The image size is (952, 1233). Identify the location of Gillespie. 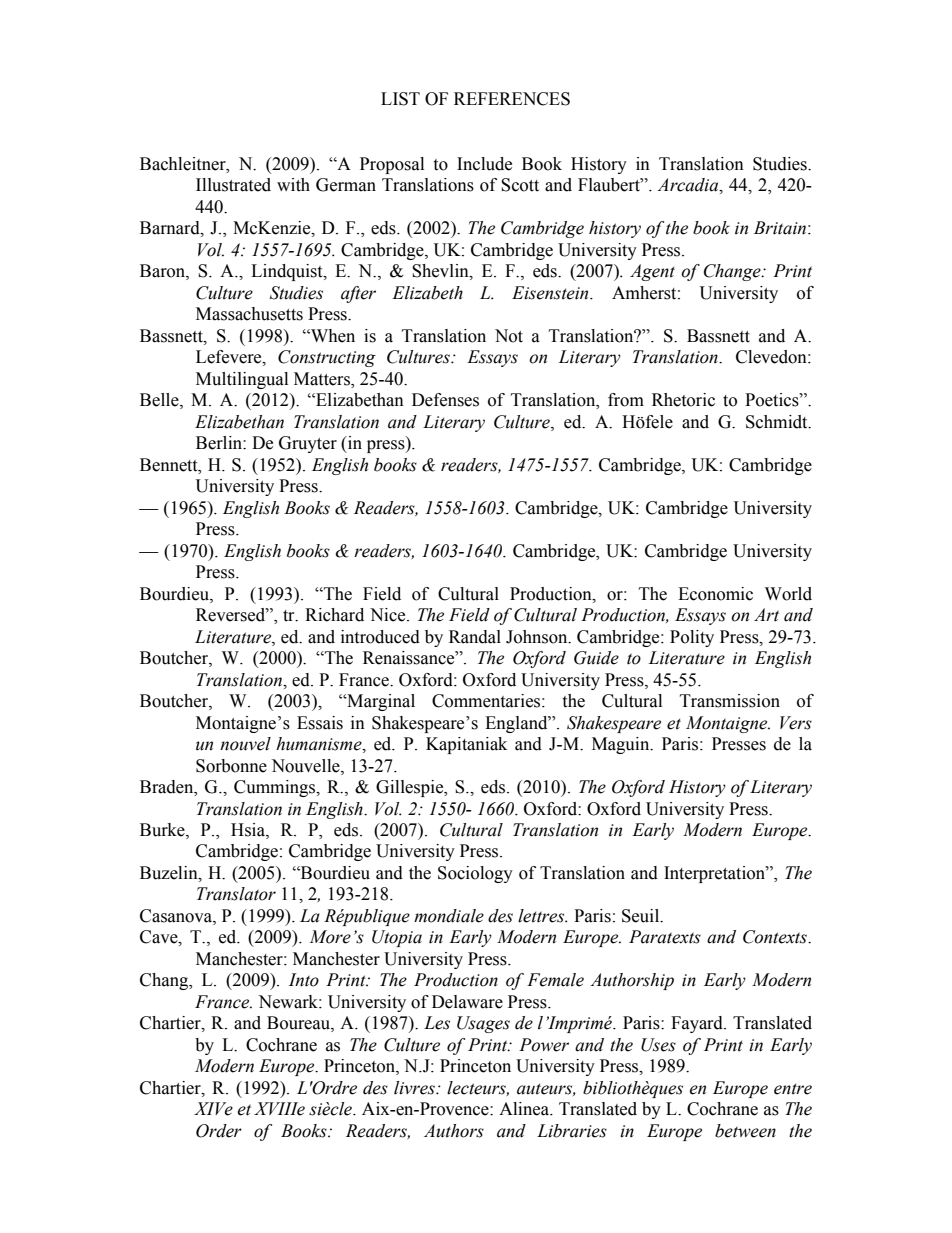
(411, 788).
